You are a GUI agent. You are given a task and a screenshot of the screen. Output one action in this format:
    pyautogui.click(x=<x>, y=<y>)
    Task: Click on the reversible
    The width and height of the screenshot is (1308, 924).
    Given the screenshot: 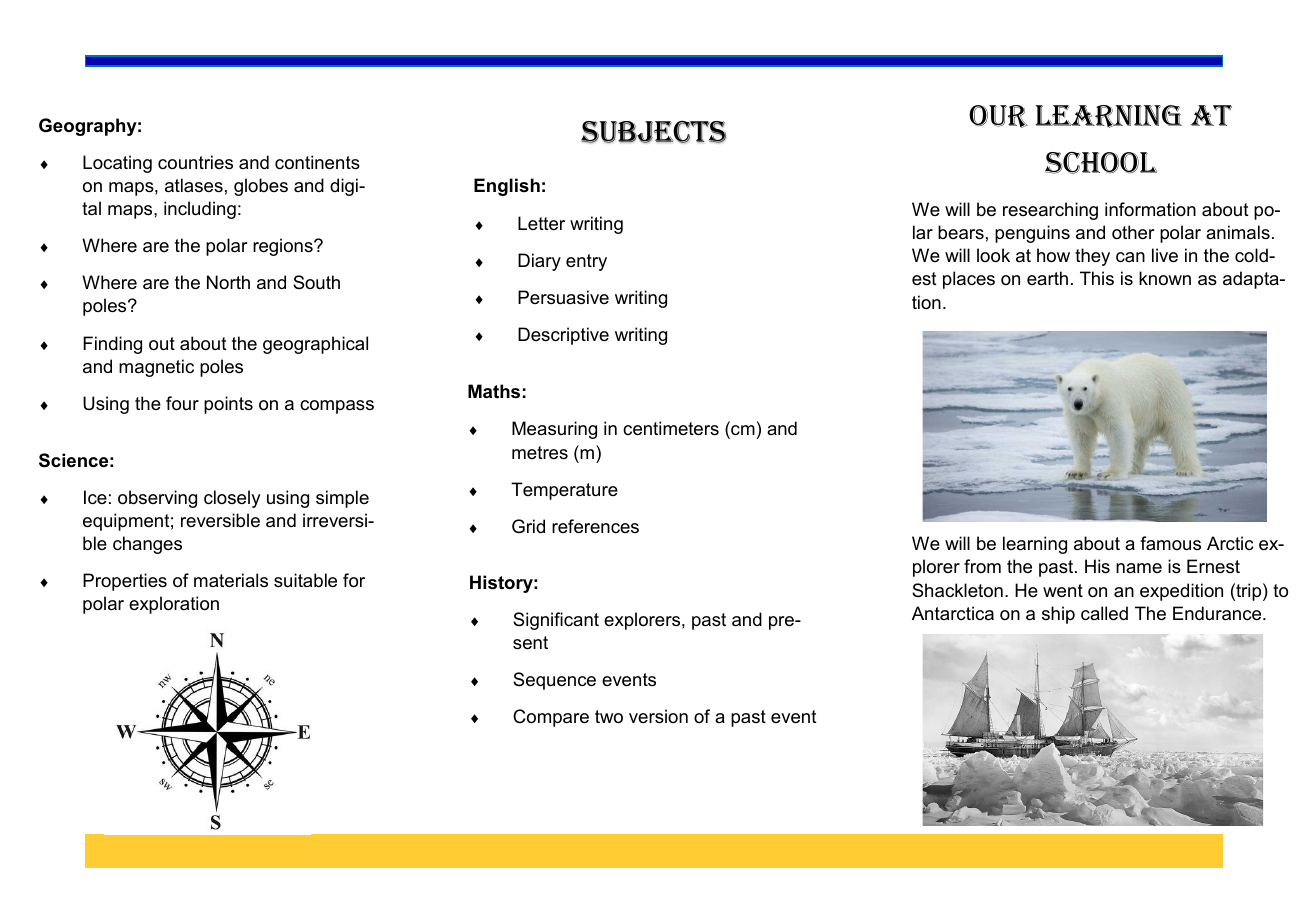 What is the action you would take?
    pyautogui.click(x=220, y=520)
